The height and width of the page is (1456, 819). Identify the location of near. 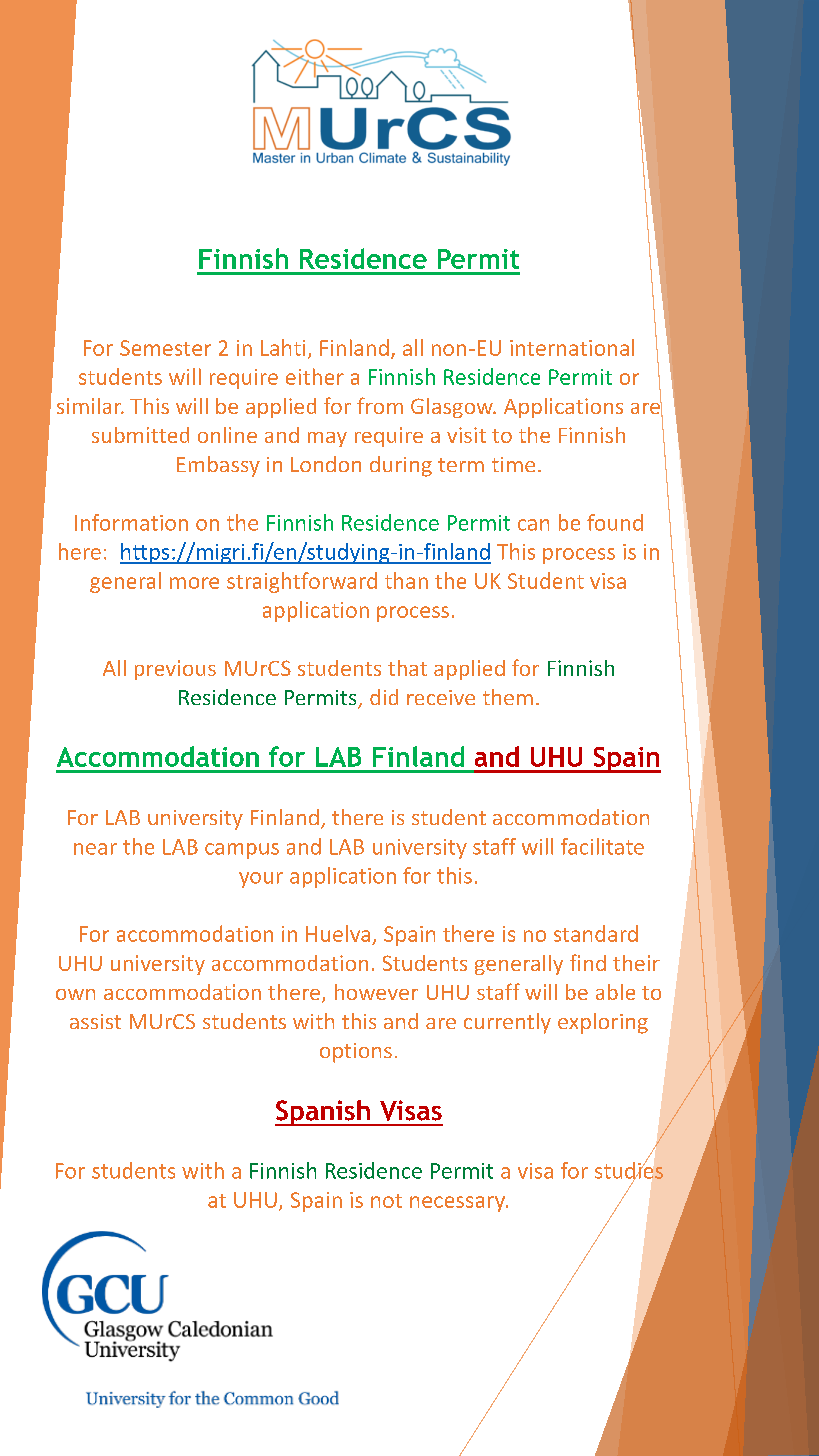
(95, 849).
